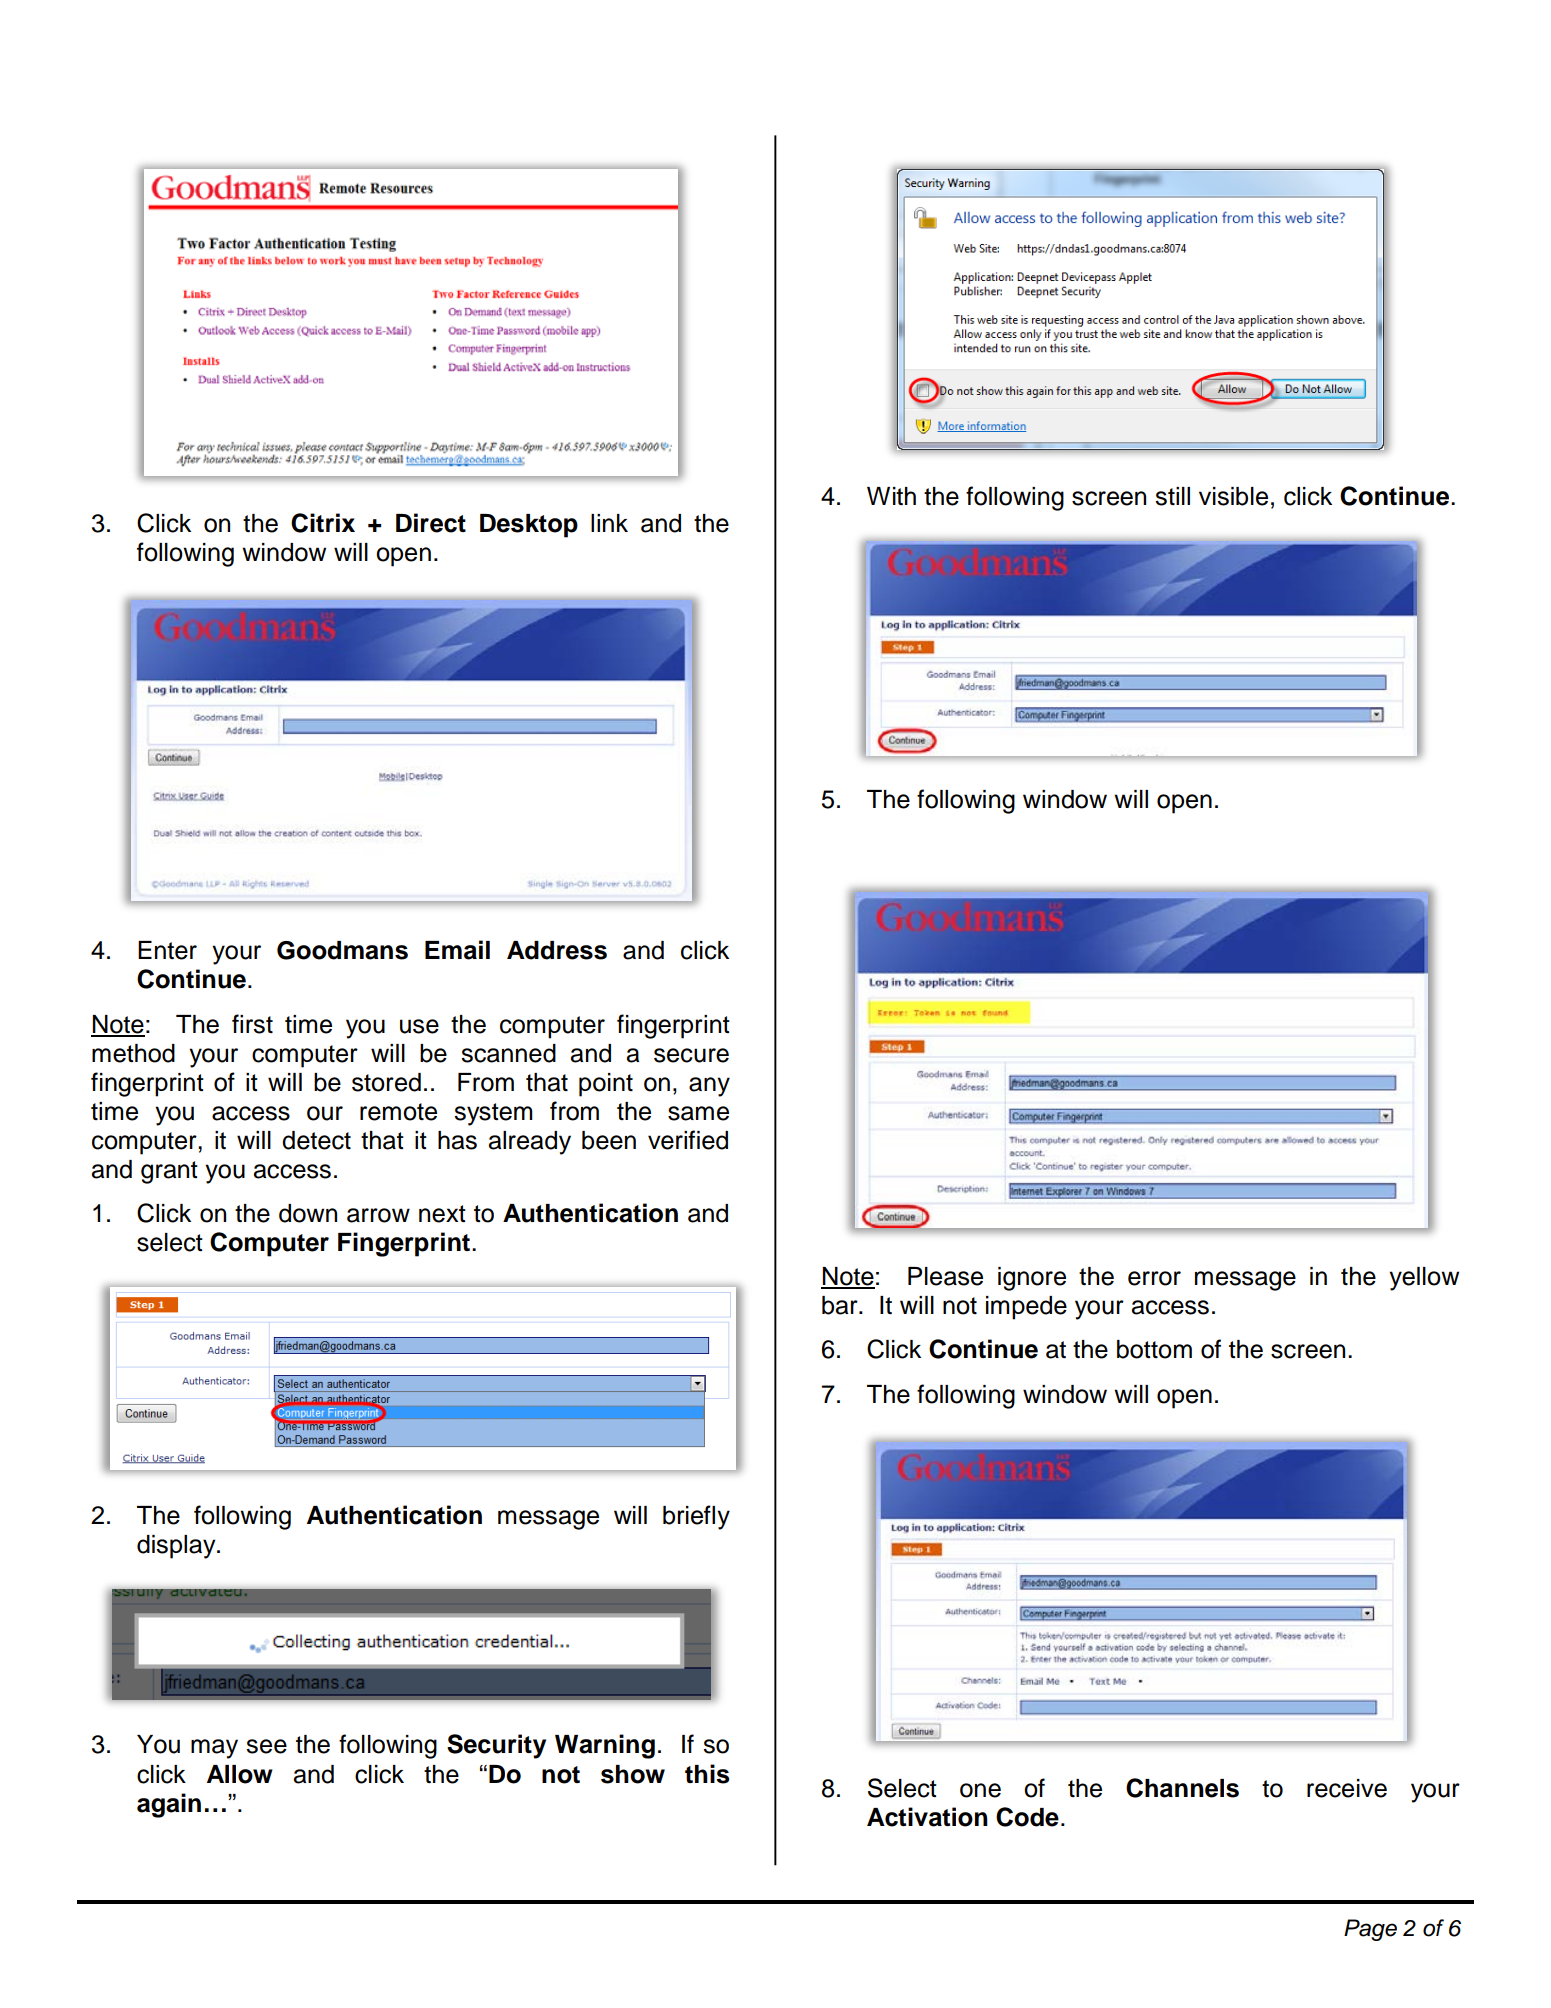 The width and height of the page is (1551, 2008). What do you see at coordinates (169, 1805) in the page?
I see `again` at bounding box center [169, 1805].
